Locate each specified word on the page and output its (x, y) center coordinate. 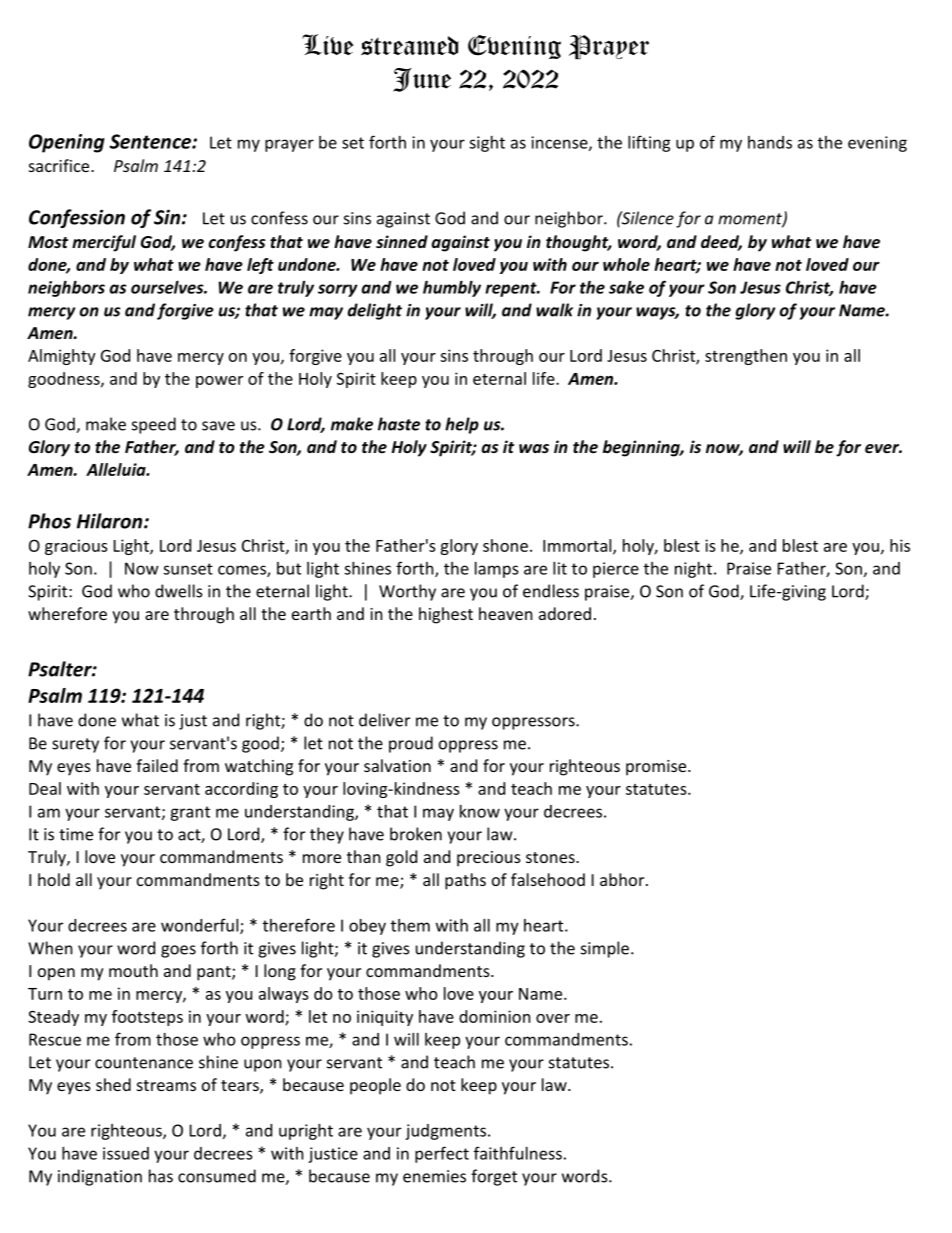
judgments (447, 1132)
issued (126, 1153)
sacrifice (60, 165)
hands (770, 142)
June (422, 80)
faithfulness (518, 1153)
